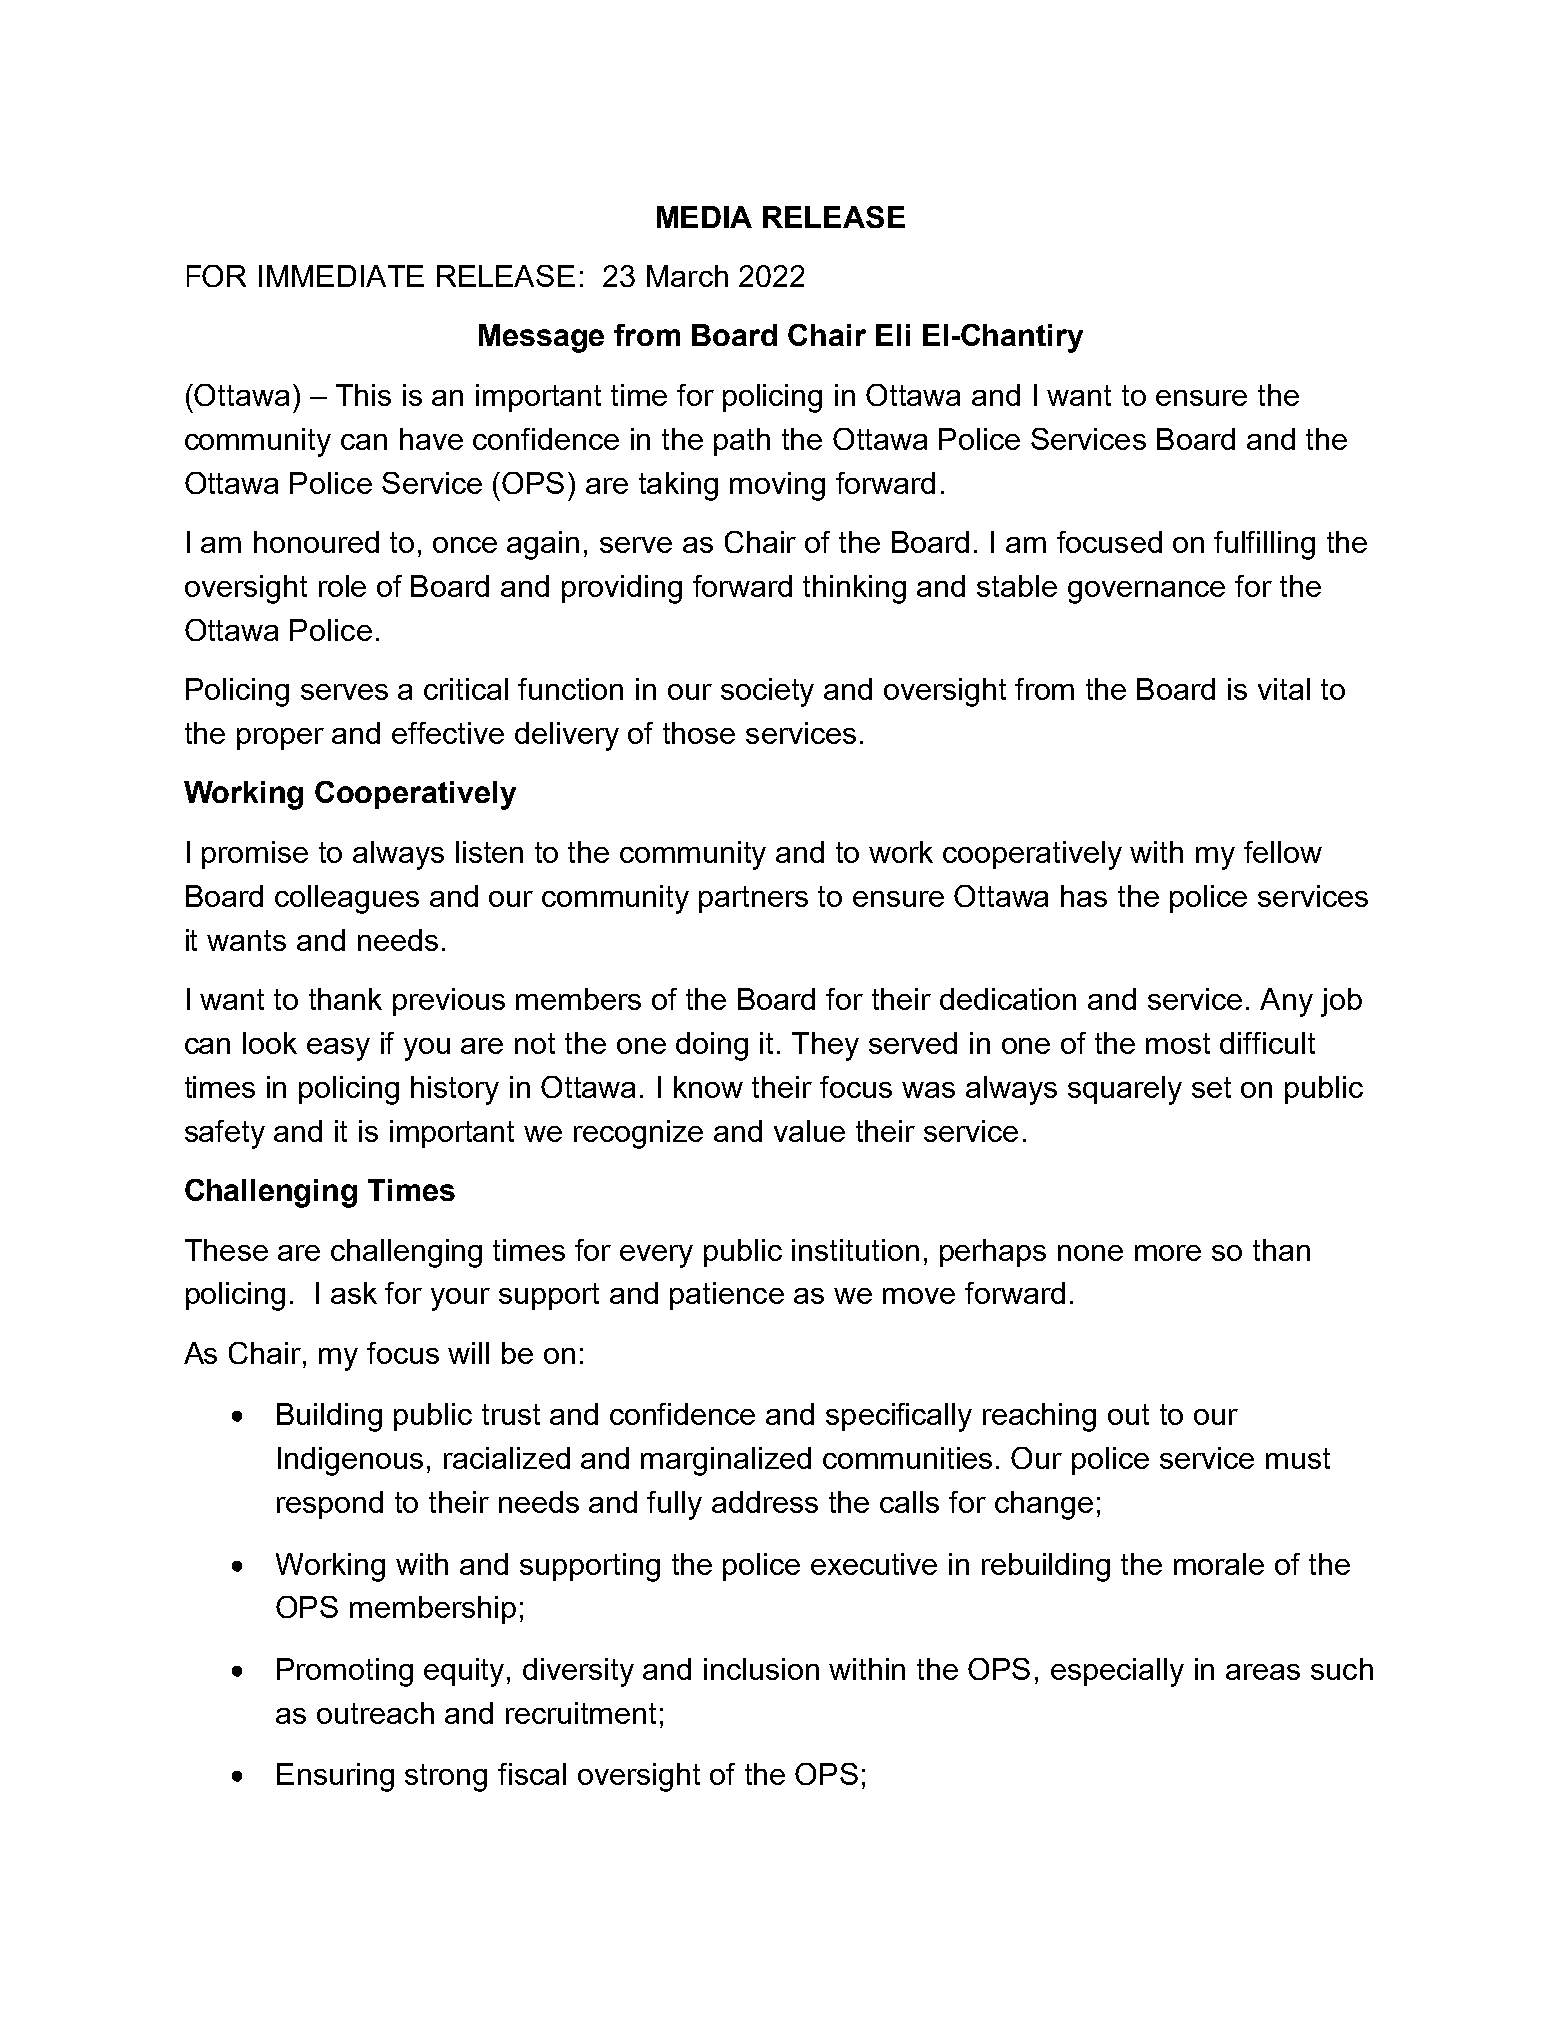  What do you see at coordinates (687, 276) in the image?
I see `March` at bounding box center [687, 276].
